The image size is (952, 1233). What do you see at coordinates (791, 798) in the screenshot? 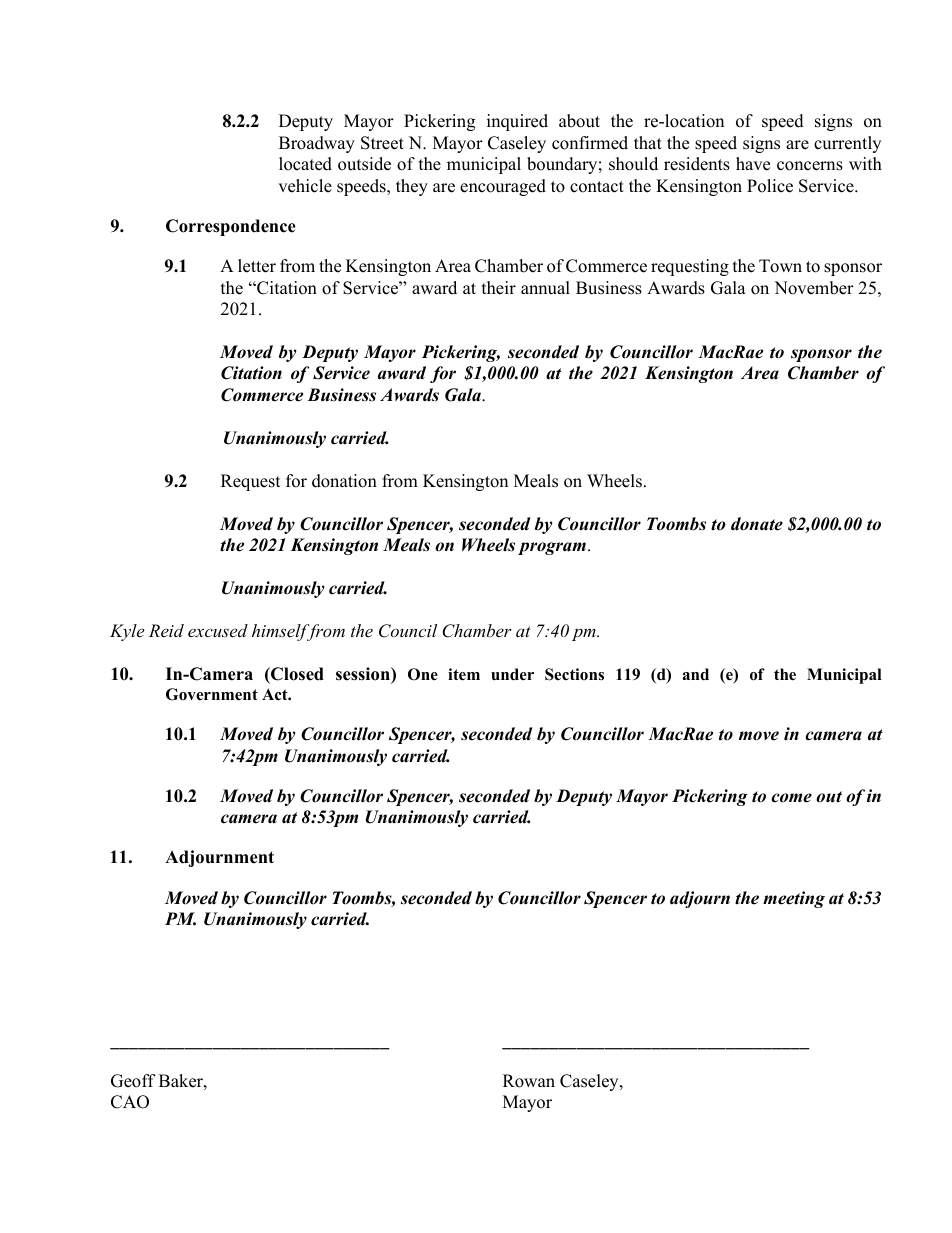
I see `come` at bounding box center [791, 798].
